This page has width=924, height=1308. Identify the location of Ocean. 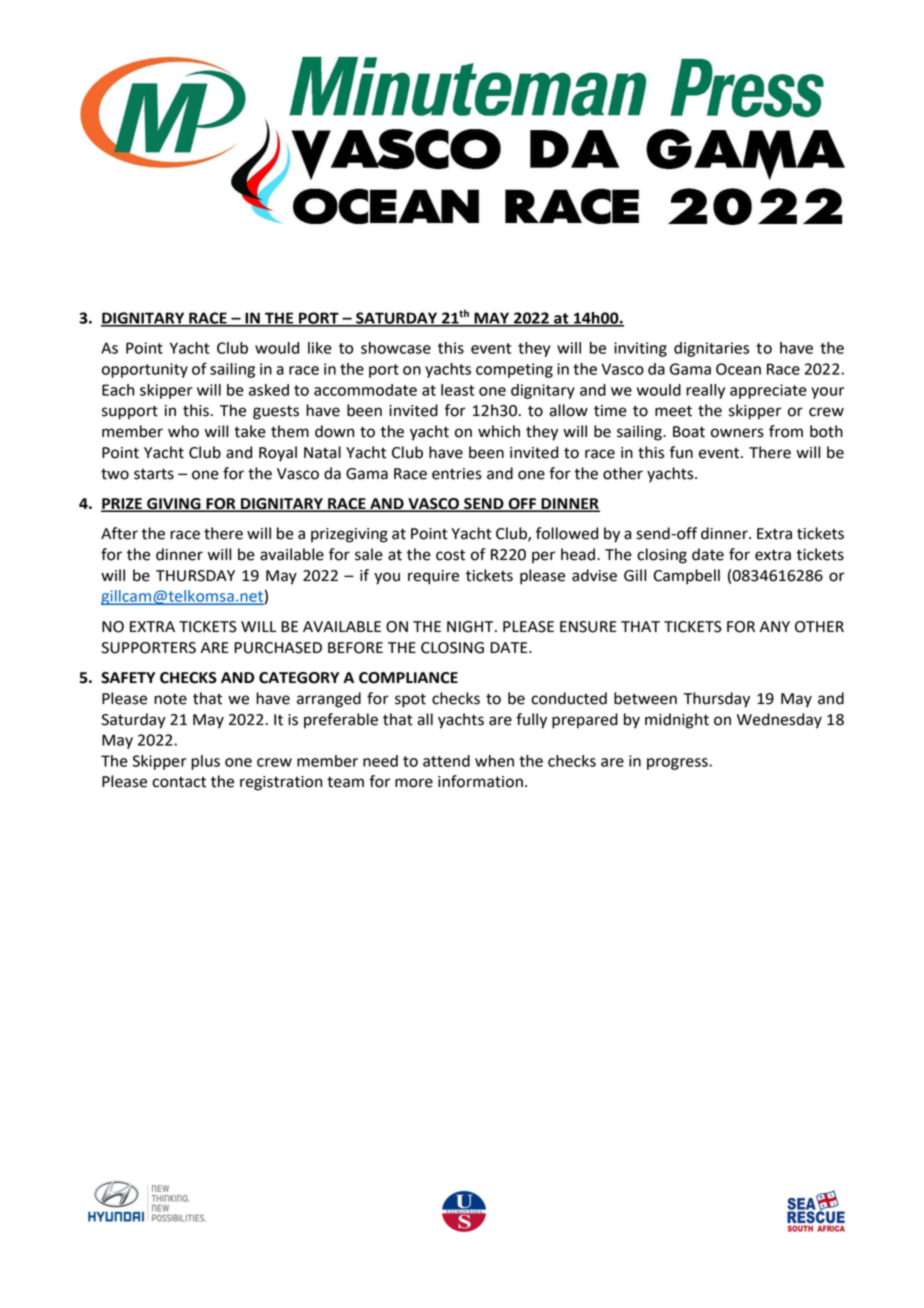
(738, 369).
